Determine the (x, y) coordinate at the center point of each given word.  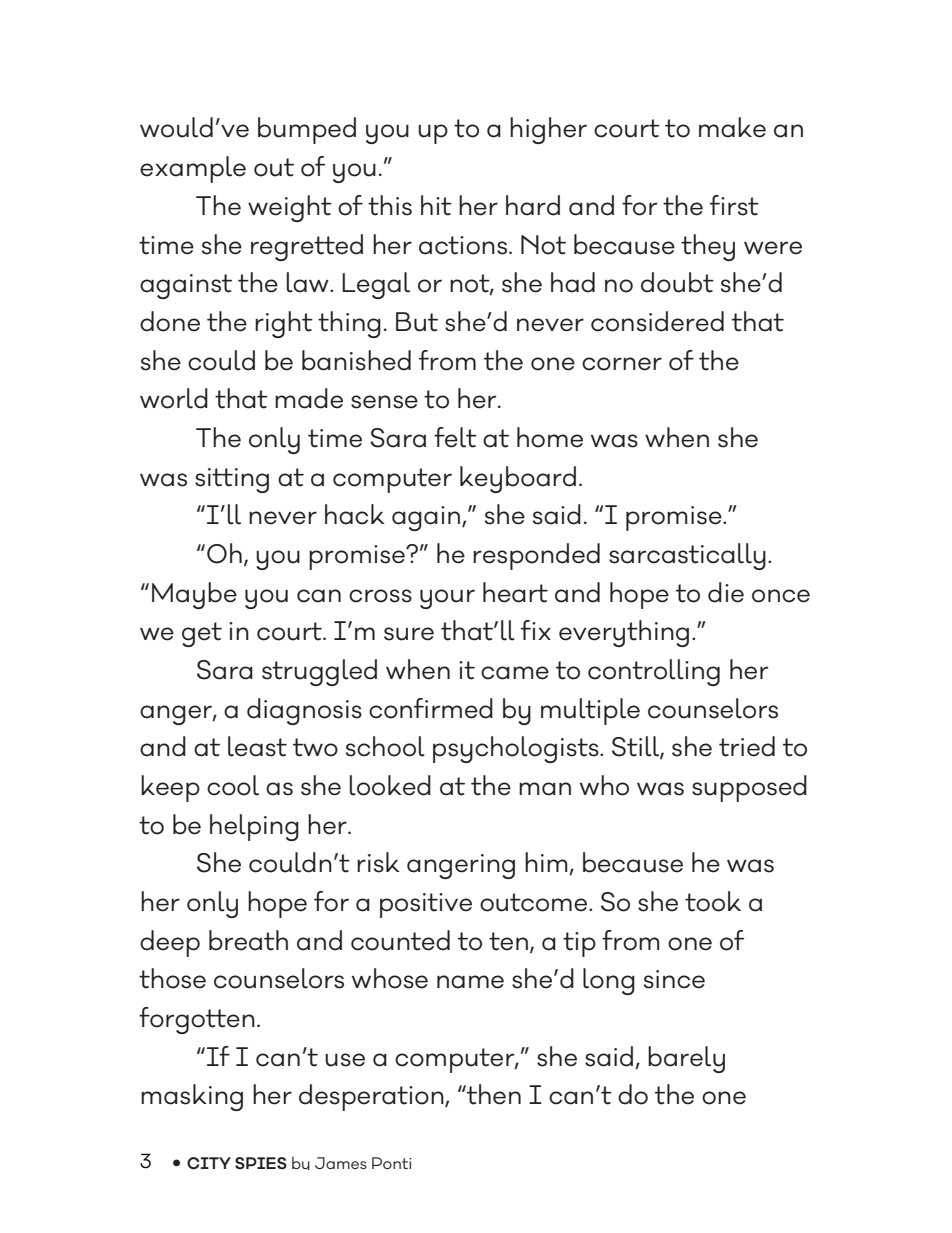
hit (436, 205)
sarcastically (687, 556)
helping (254, 827)
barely (686, 1059)
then (493, 1094)
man (545, 789)
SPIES (261, 1163)
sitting (232, 480)
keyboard (518, 479)
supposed (749, 788)
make (732, 127)
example (193, 169)
